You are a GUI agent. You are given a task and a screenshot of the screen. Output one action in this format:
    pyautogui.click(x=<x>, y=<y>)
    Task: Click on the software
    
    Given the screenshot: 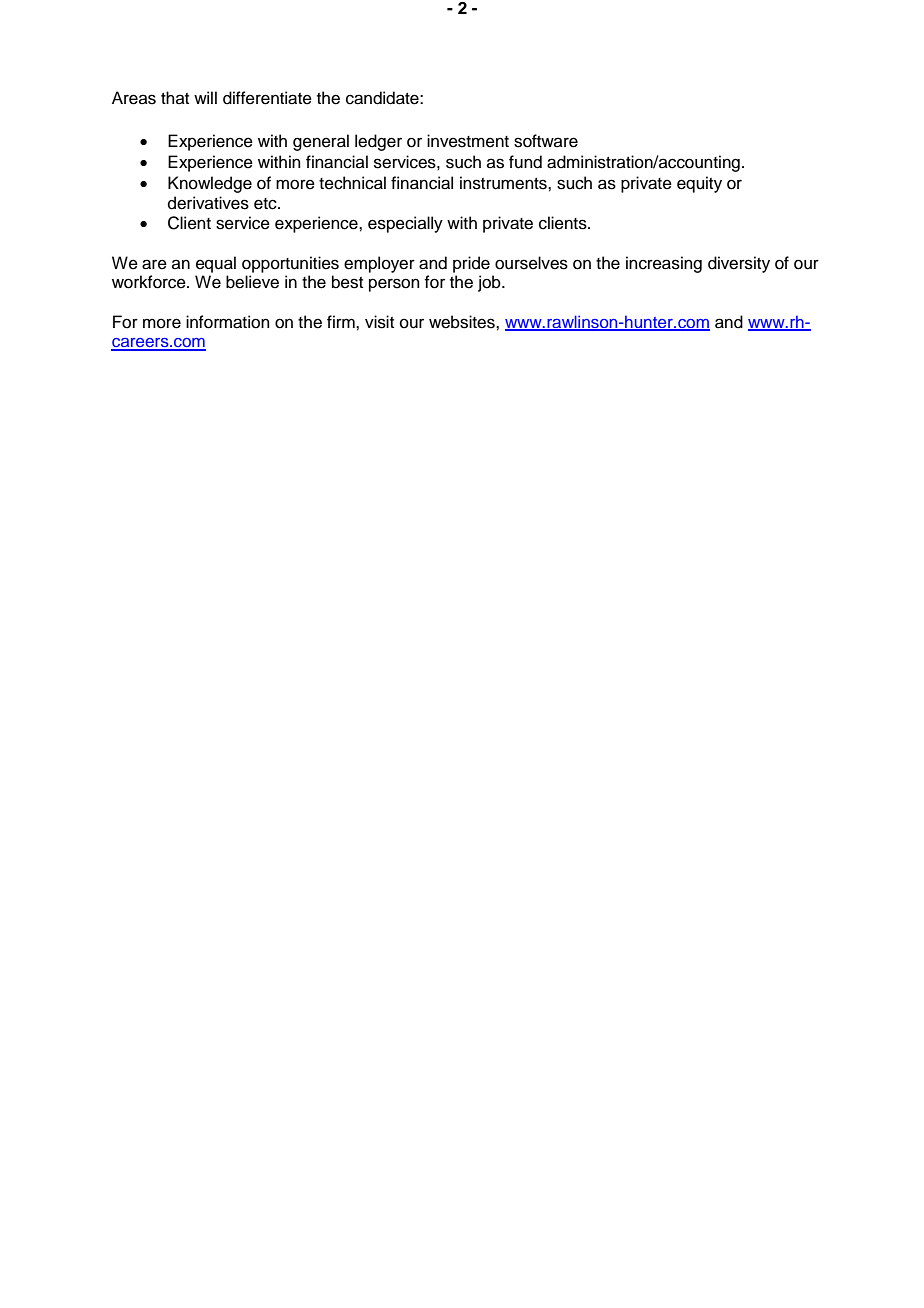 What is the action you would take?
    pyautogui.click(x=546, y=141)
